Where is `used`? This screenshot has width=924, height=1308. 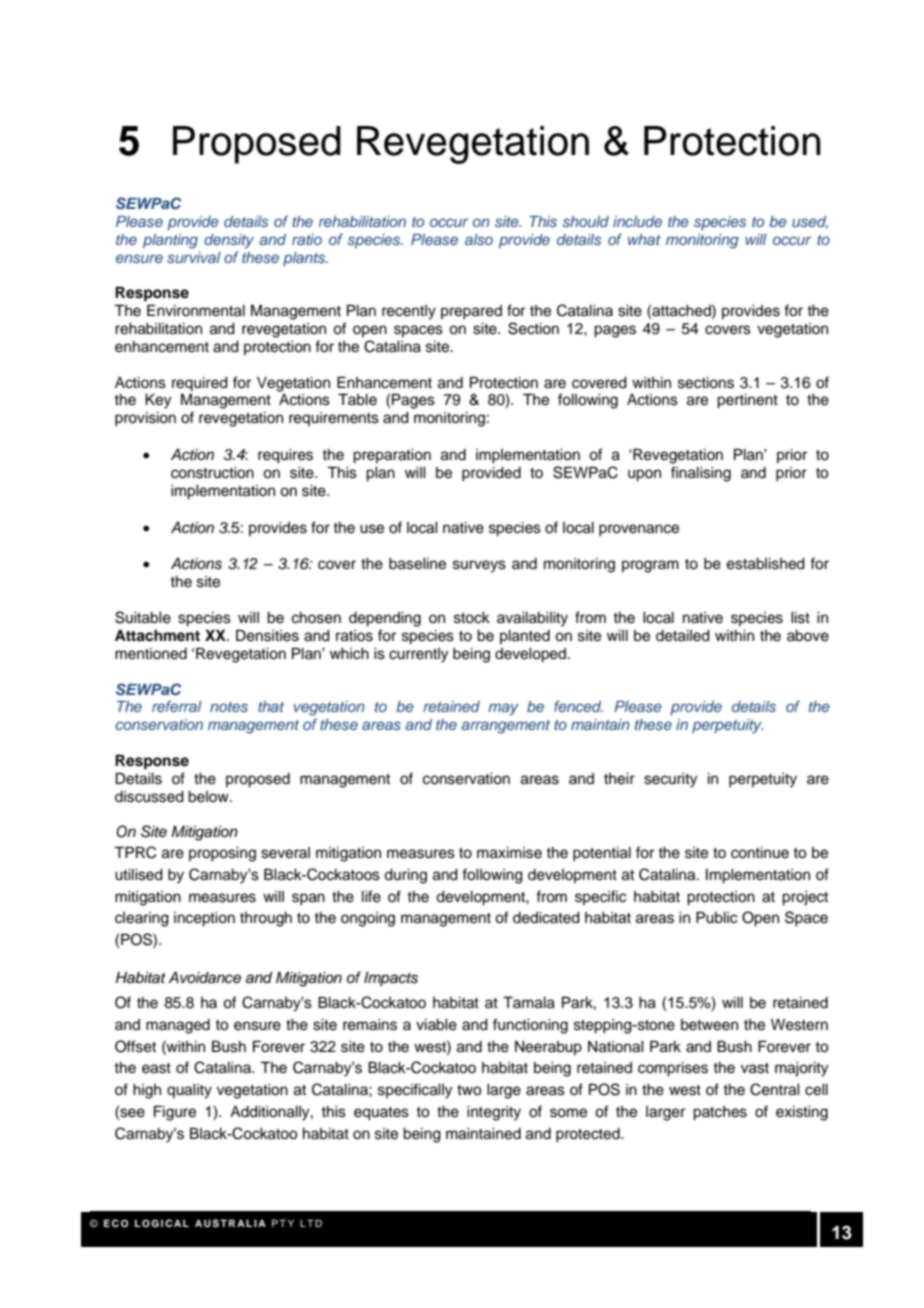
used is located at coordinates (810, 222).
